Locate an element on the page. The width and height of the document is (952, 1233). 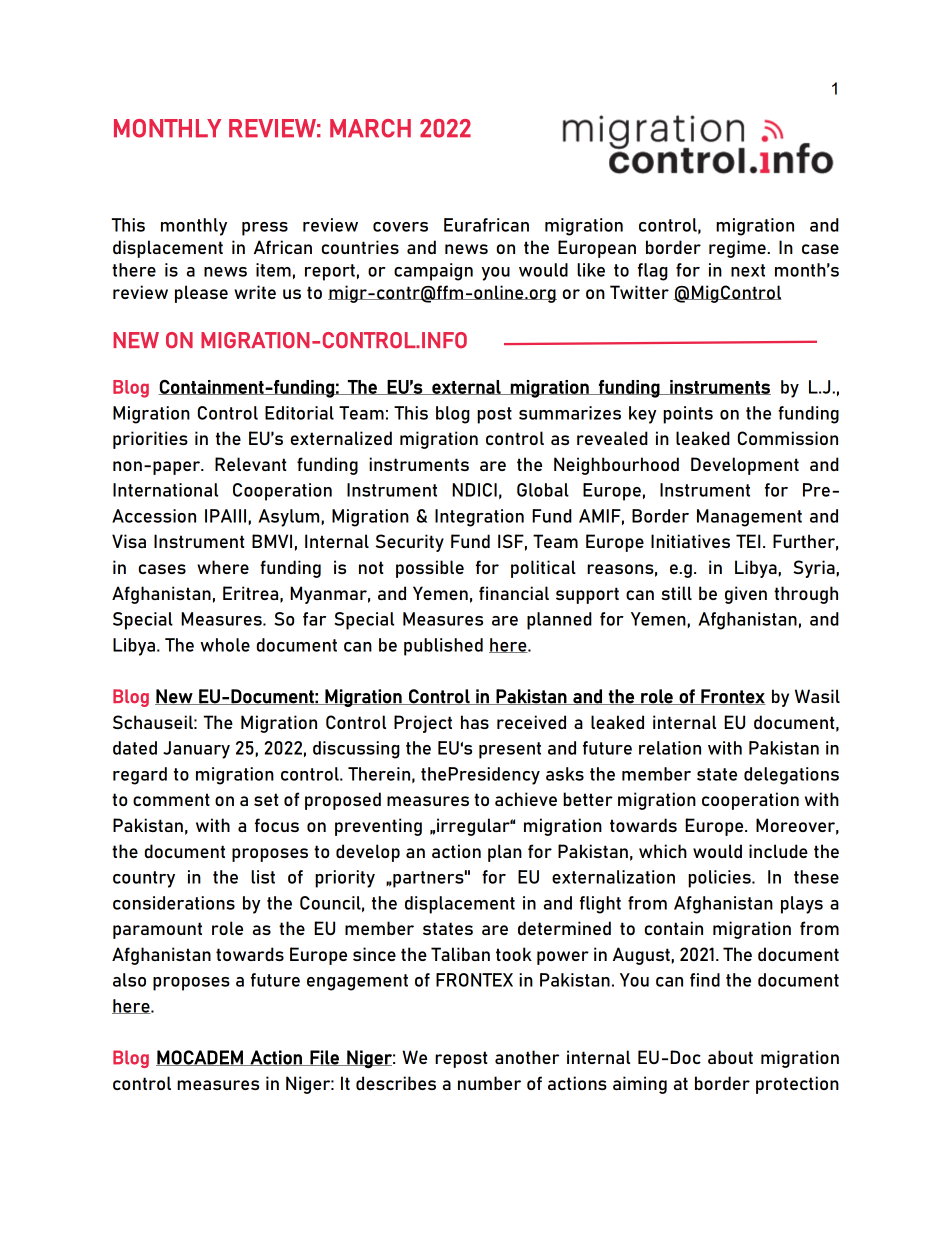
regime is located at coordinates (738, 249).
